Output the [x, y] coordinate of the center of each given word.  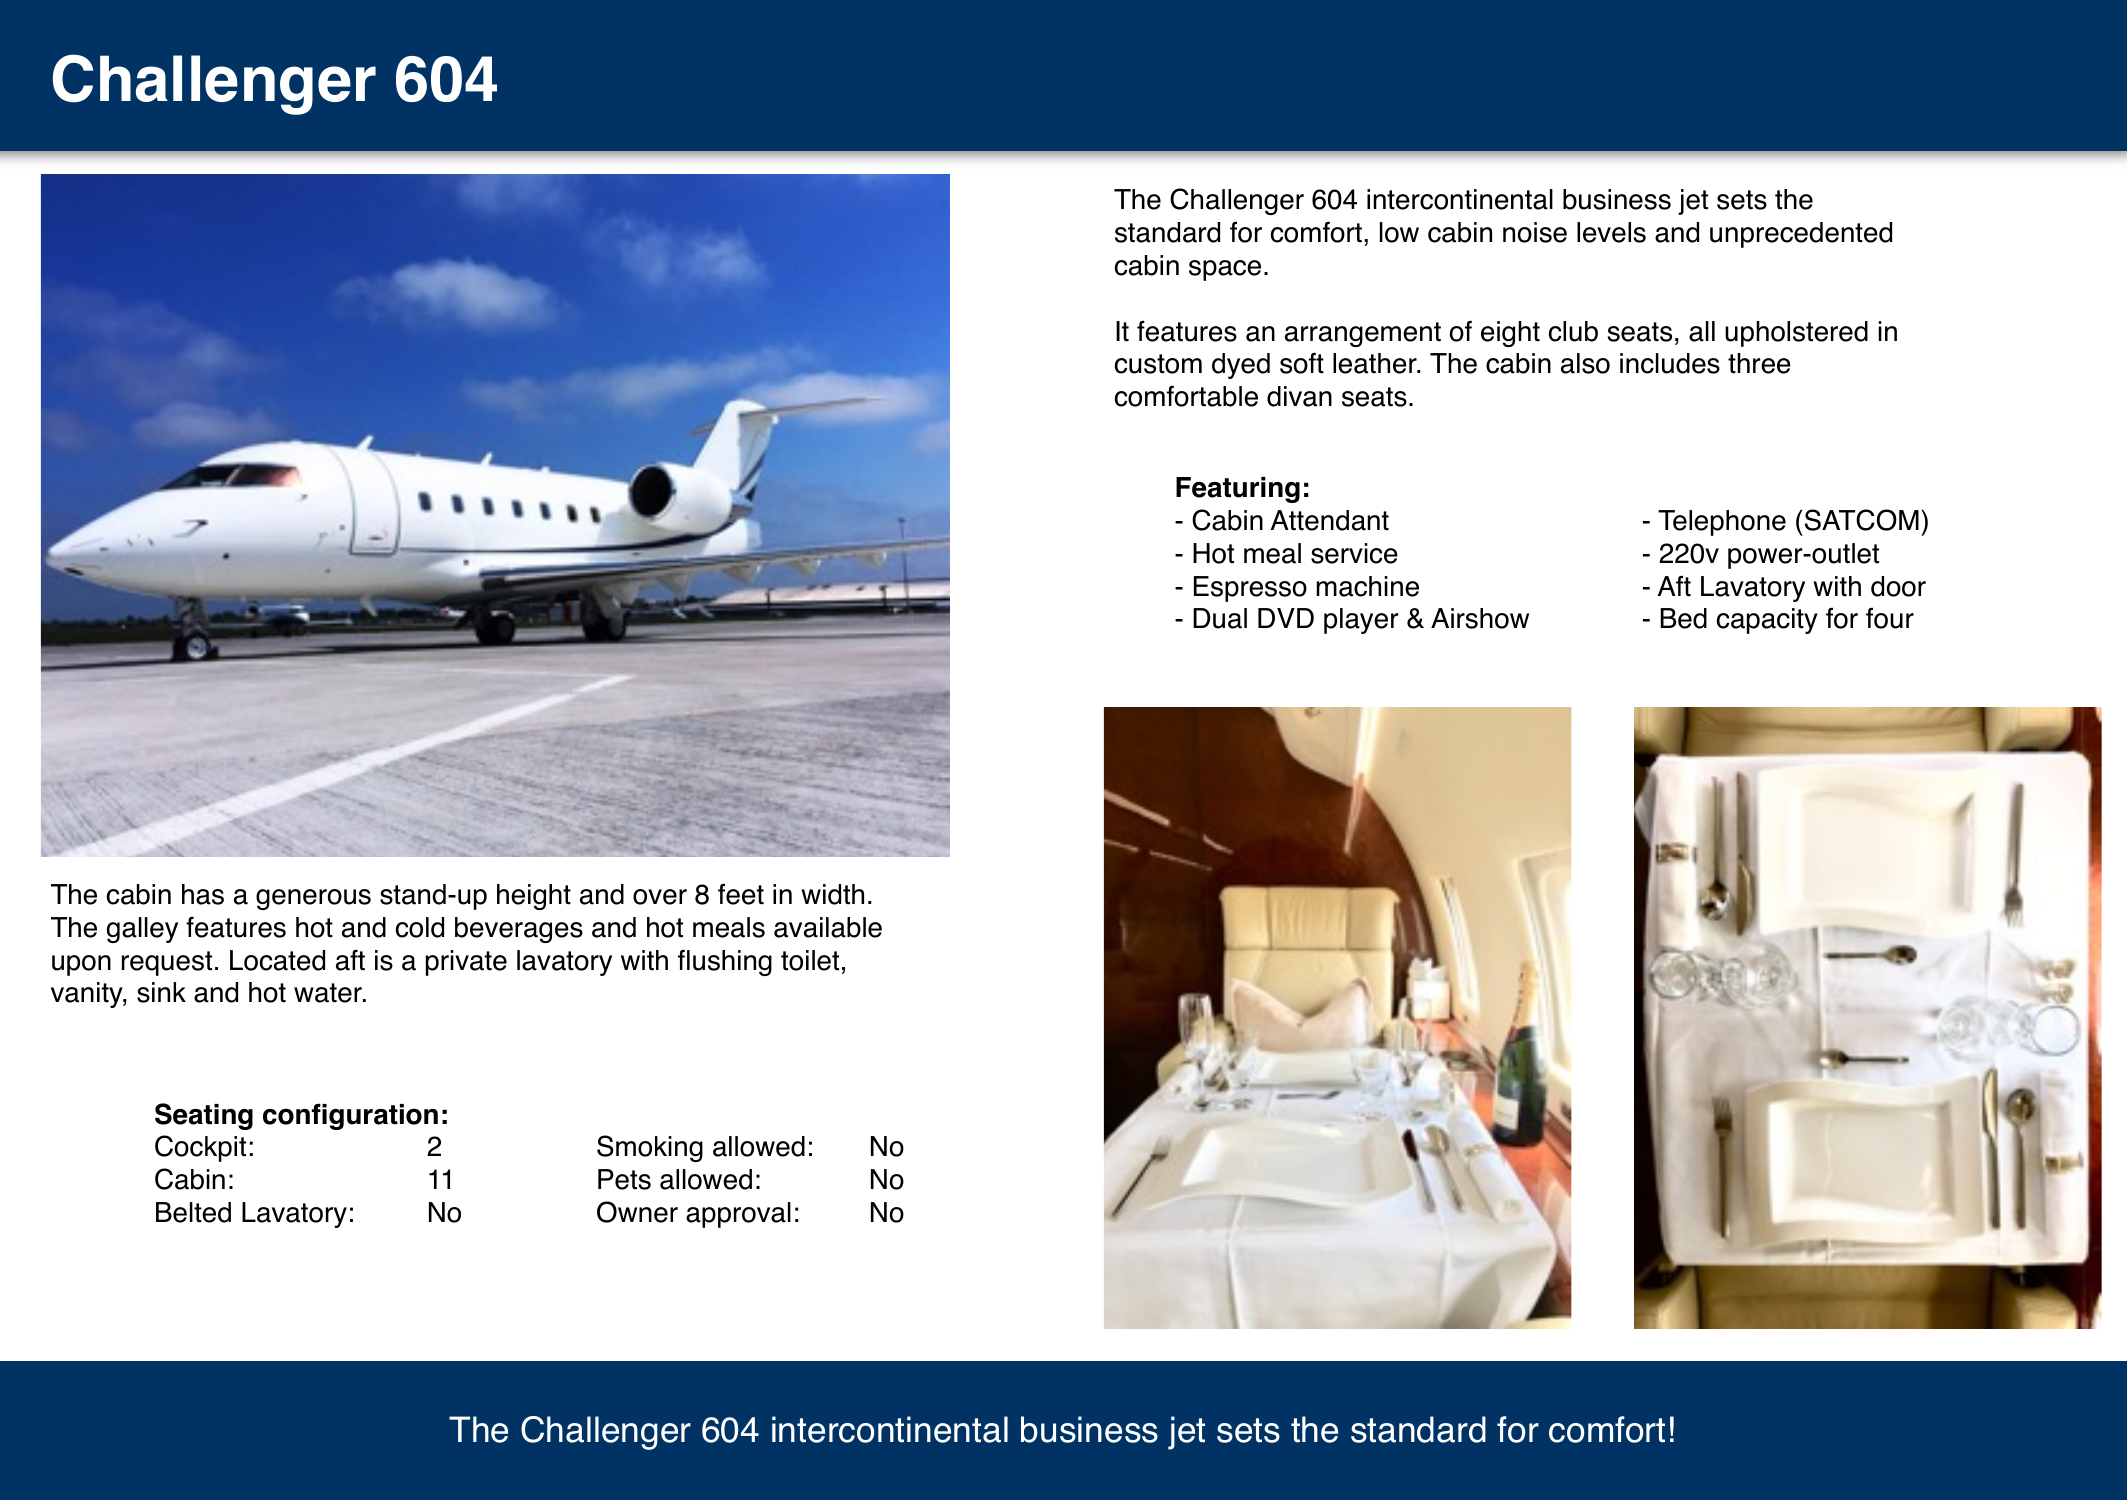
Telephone [1722, 523]
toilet [810, 960]
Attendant [1330, 520]
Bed [1683, 618]
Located [277, 960]
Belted [193, 1212]
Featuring [1238, 490]
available [828, 927]
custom [1158, 364]
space [1225, 270]
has [203, 894]
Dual [1220, 618]
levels [1611, 232]
